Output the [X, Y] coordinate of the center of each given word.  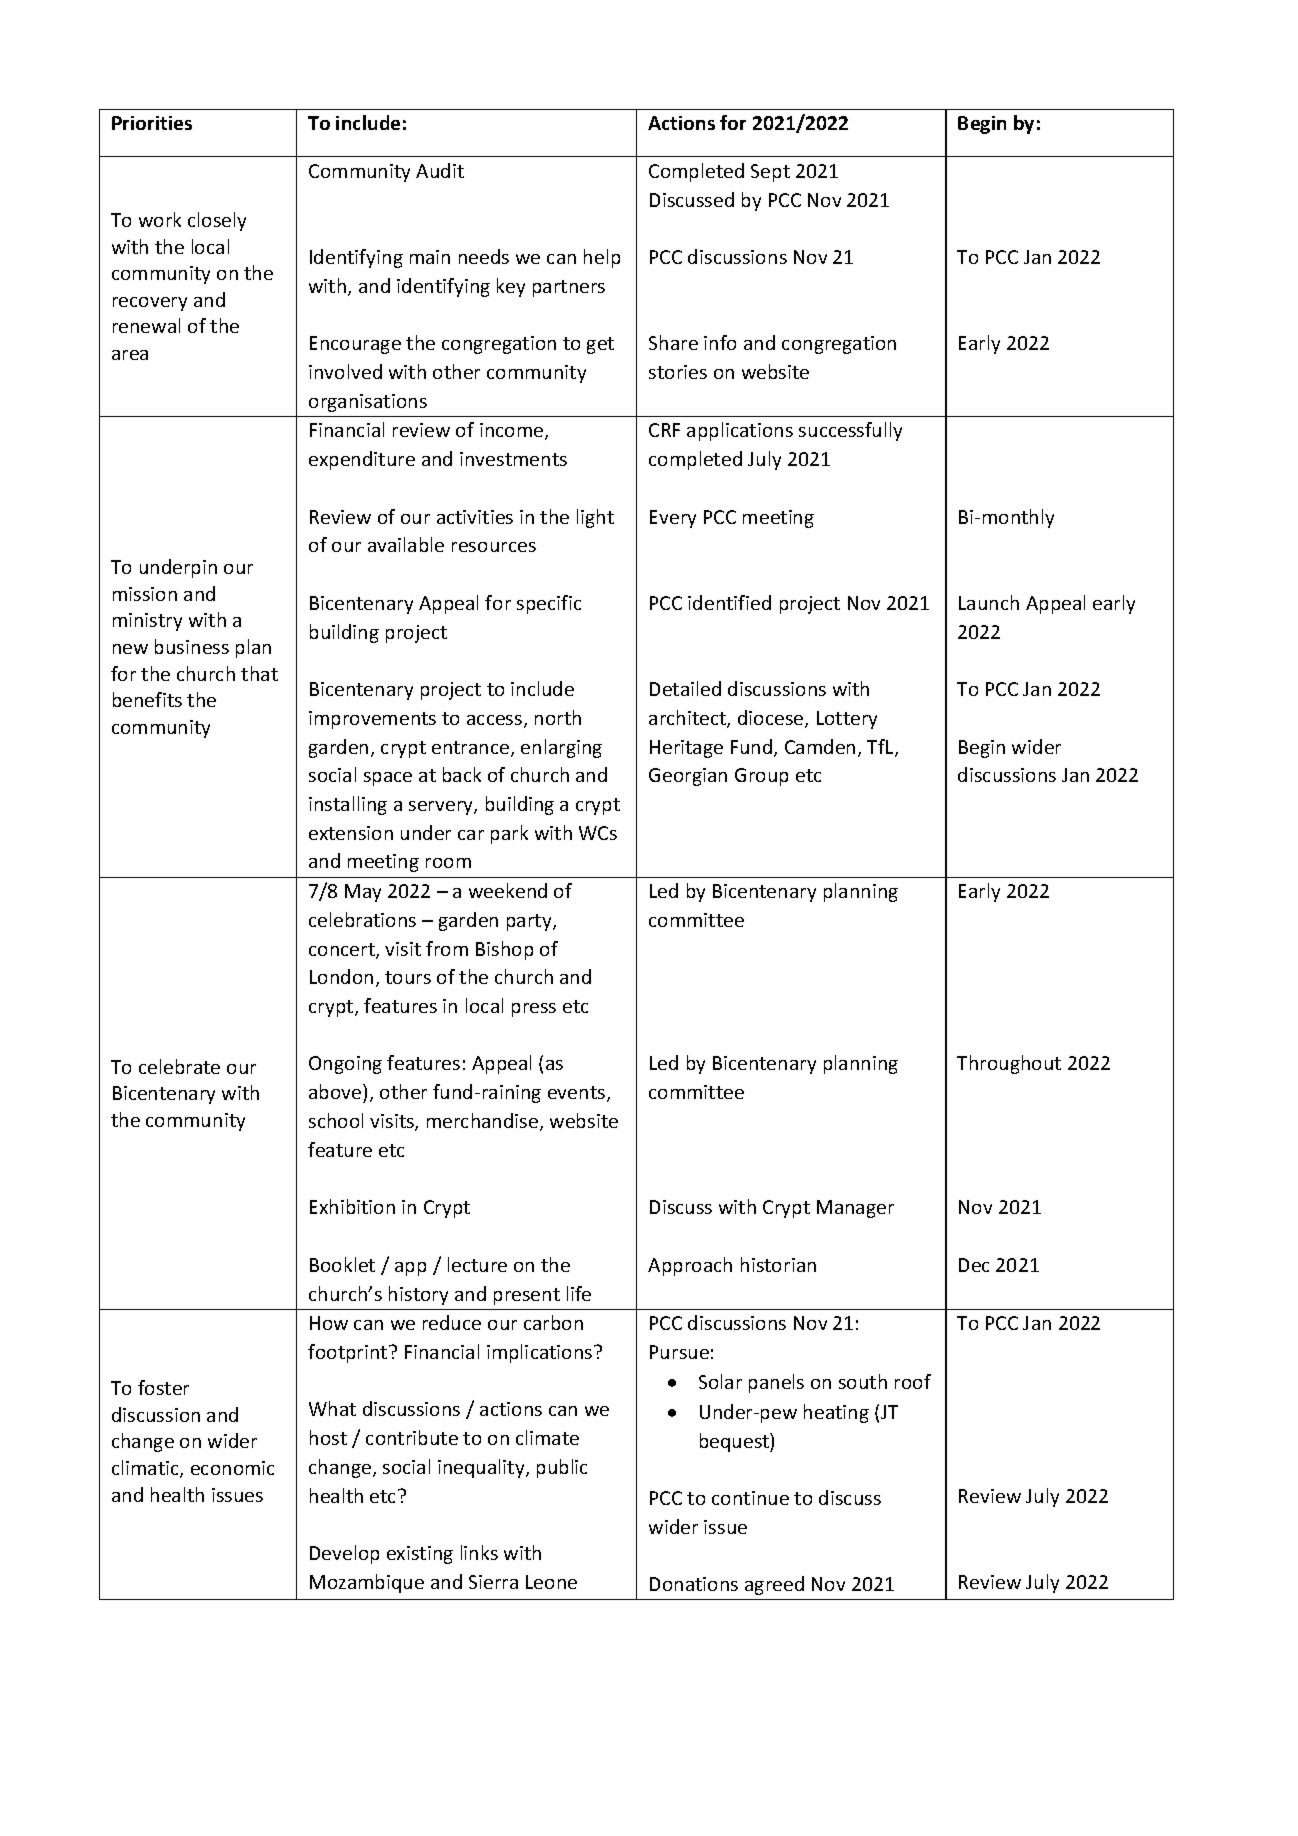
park [509, 834]
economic [232, 1468]
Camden [820, 746]
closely [217, 221]
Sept [770, 173]
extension [351, 833]
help [602, 258]
